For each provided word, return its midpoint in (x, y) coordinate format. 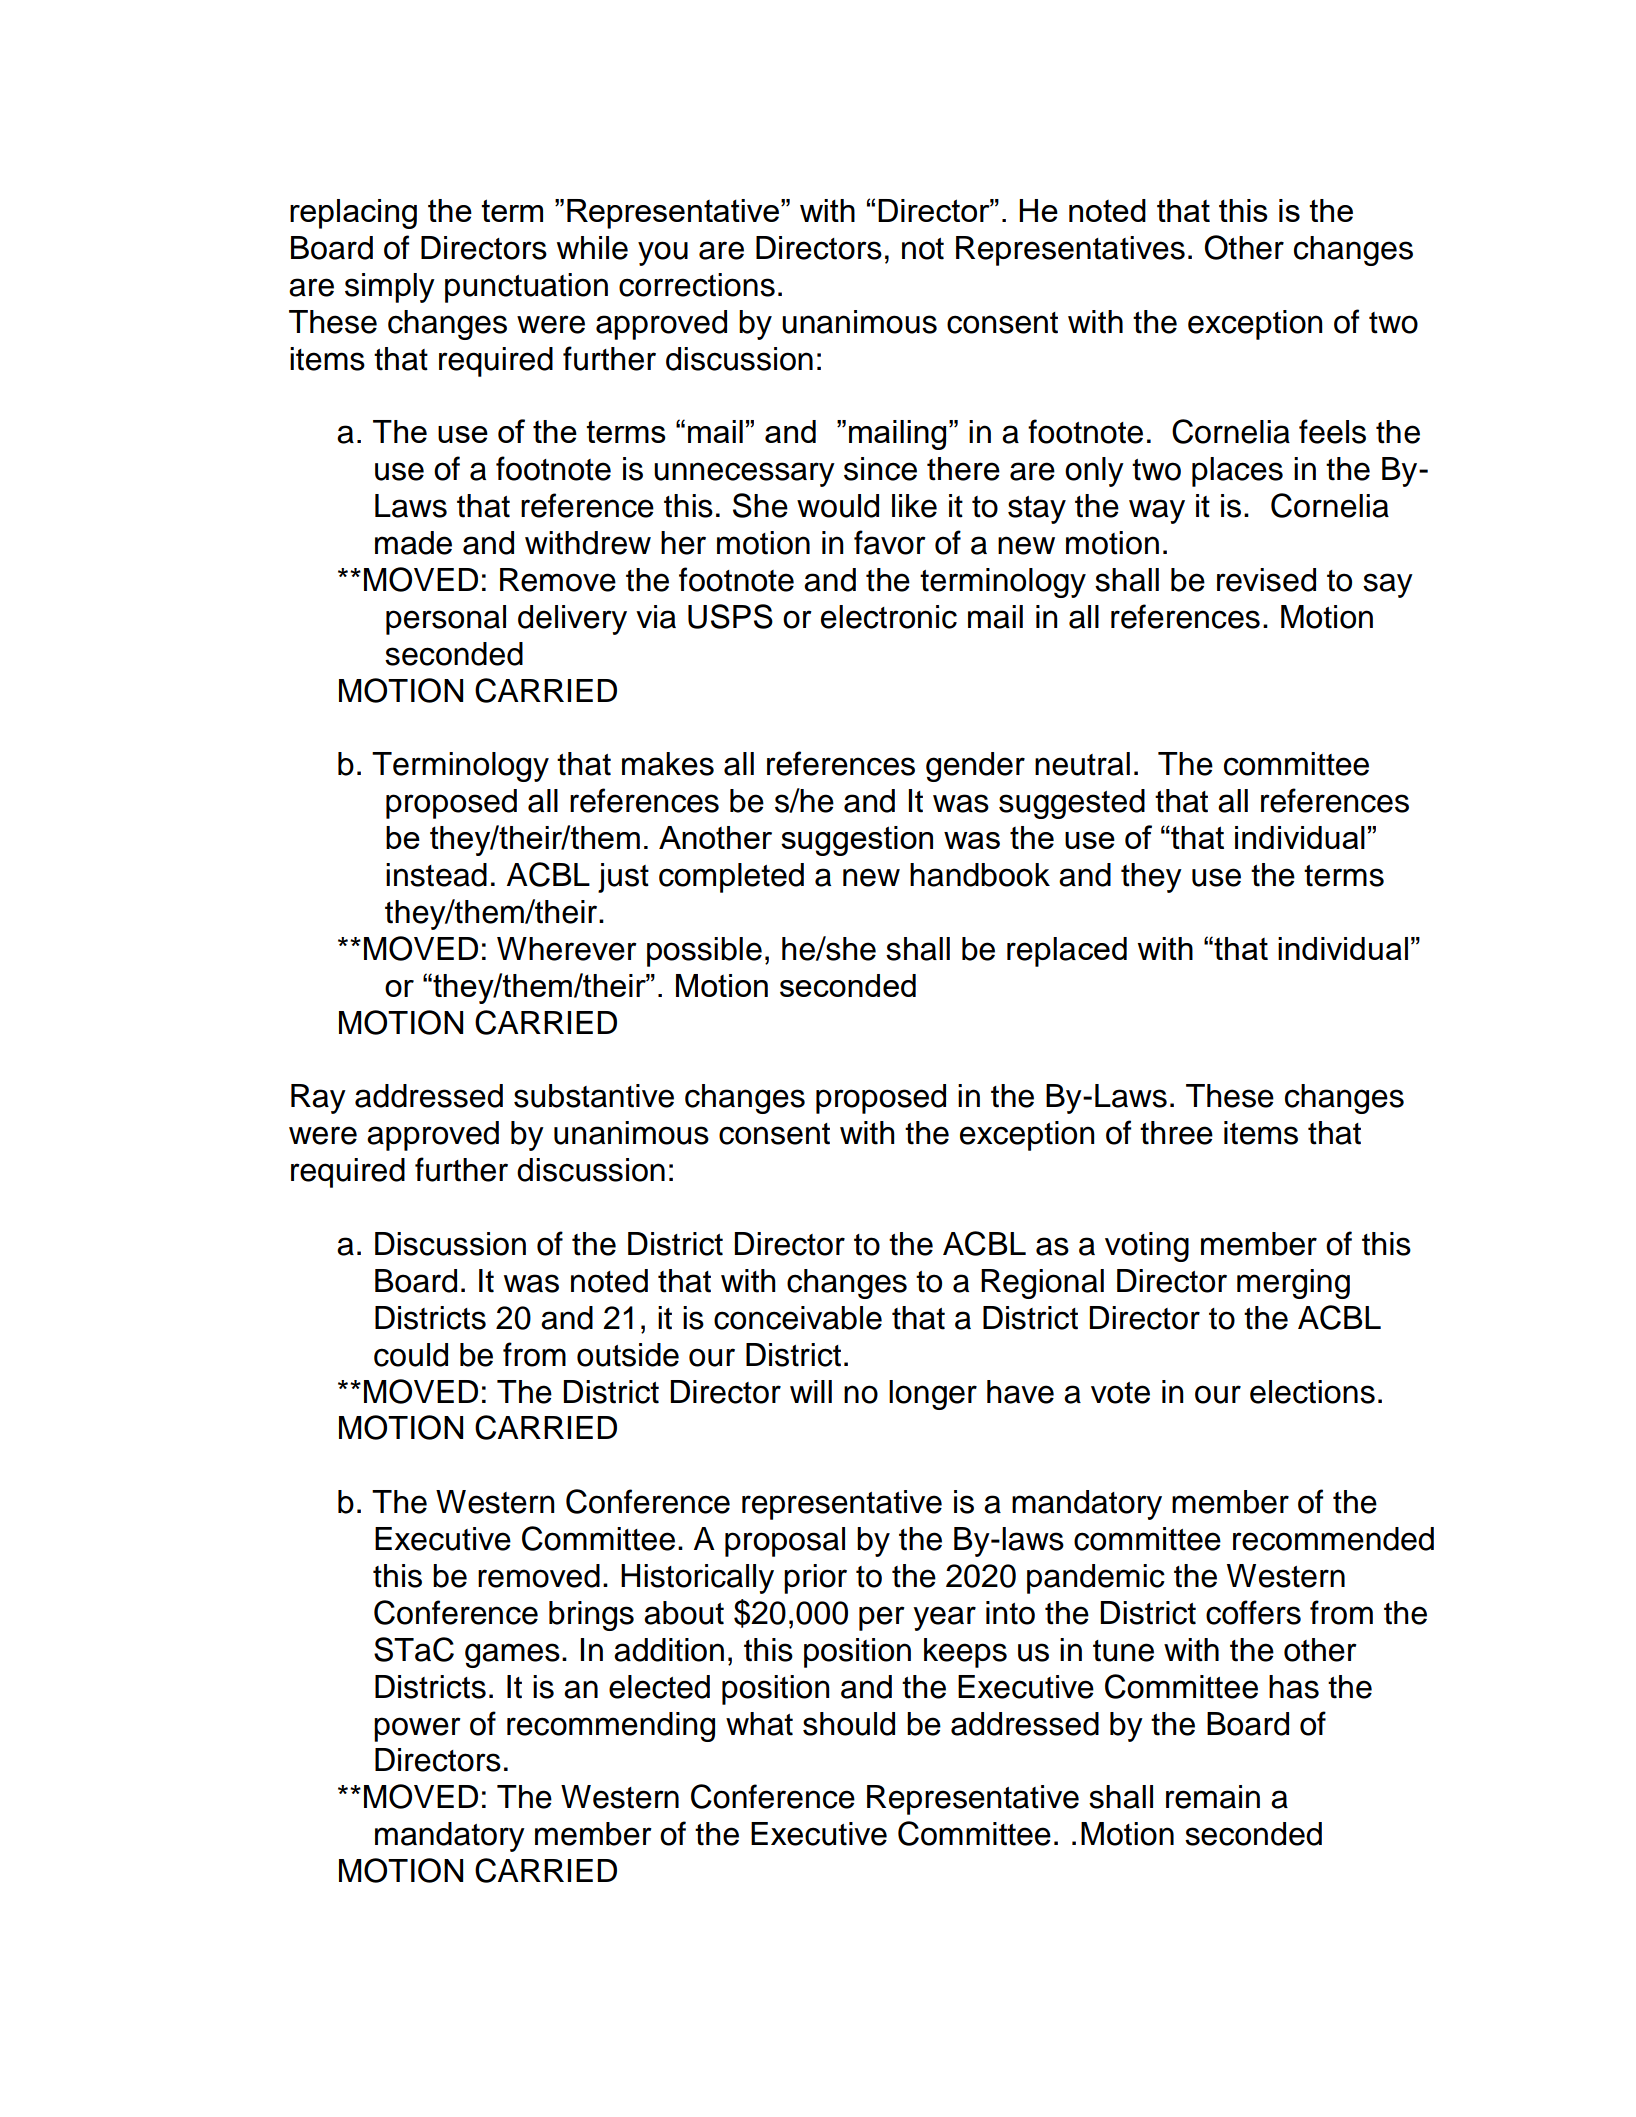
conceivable (798, 1318)
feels (1332, 431)
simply (390, 288)
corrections (697, 285)
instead (436, 875)
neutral (1082, 764)
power (417, 1729)
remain (1213, 1797)
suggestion (857, 841)
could (411, 1355)
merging (1293, 1284)
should (849, 1724)
